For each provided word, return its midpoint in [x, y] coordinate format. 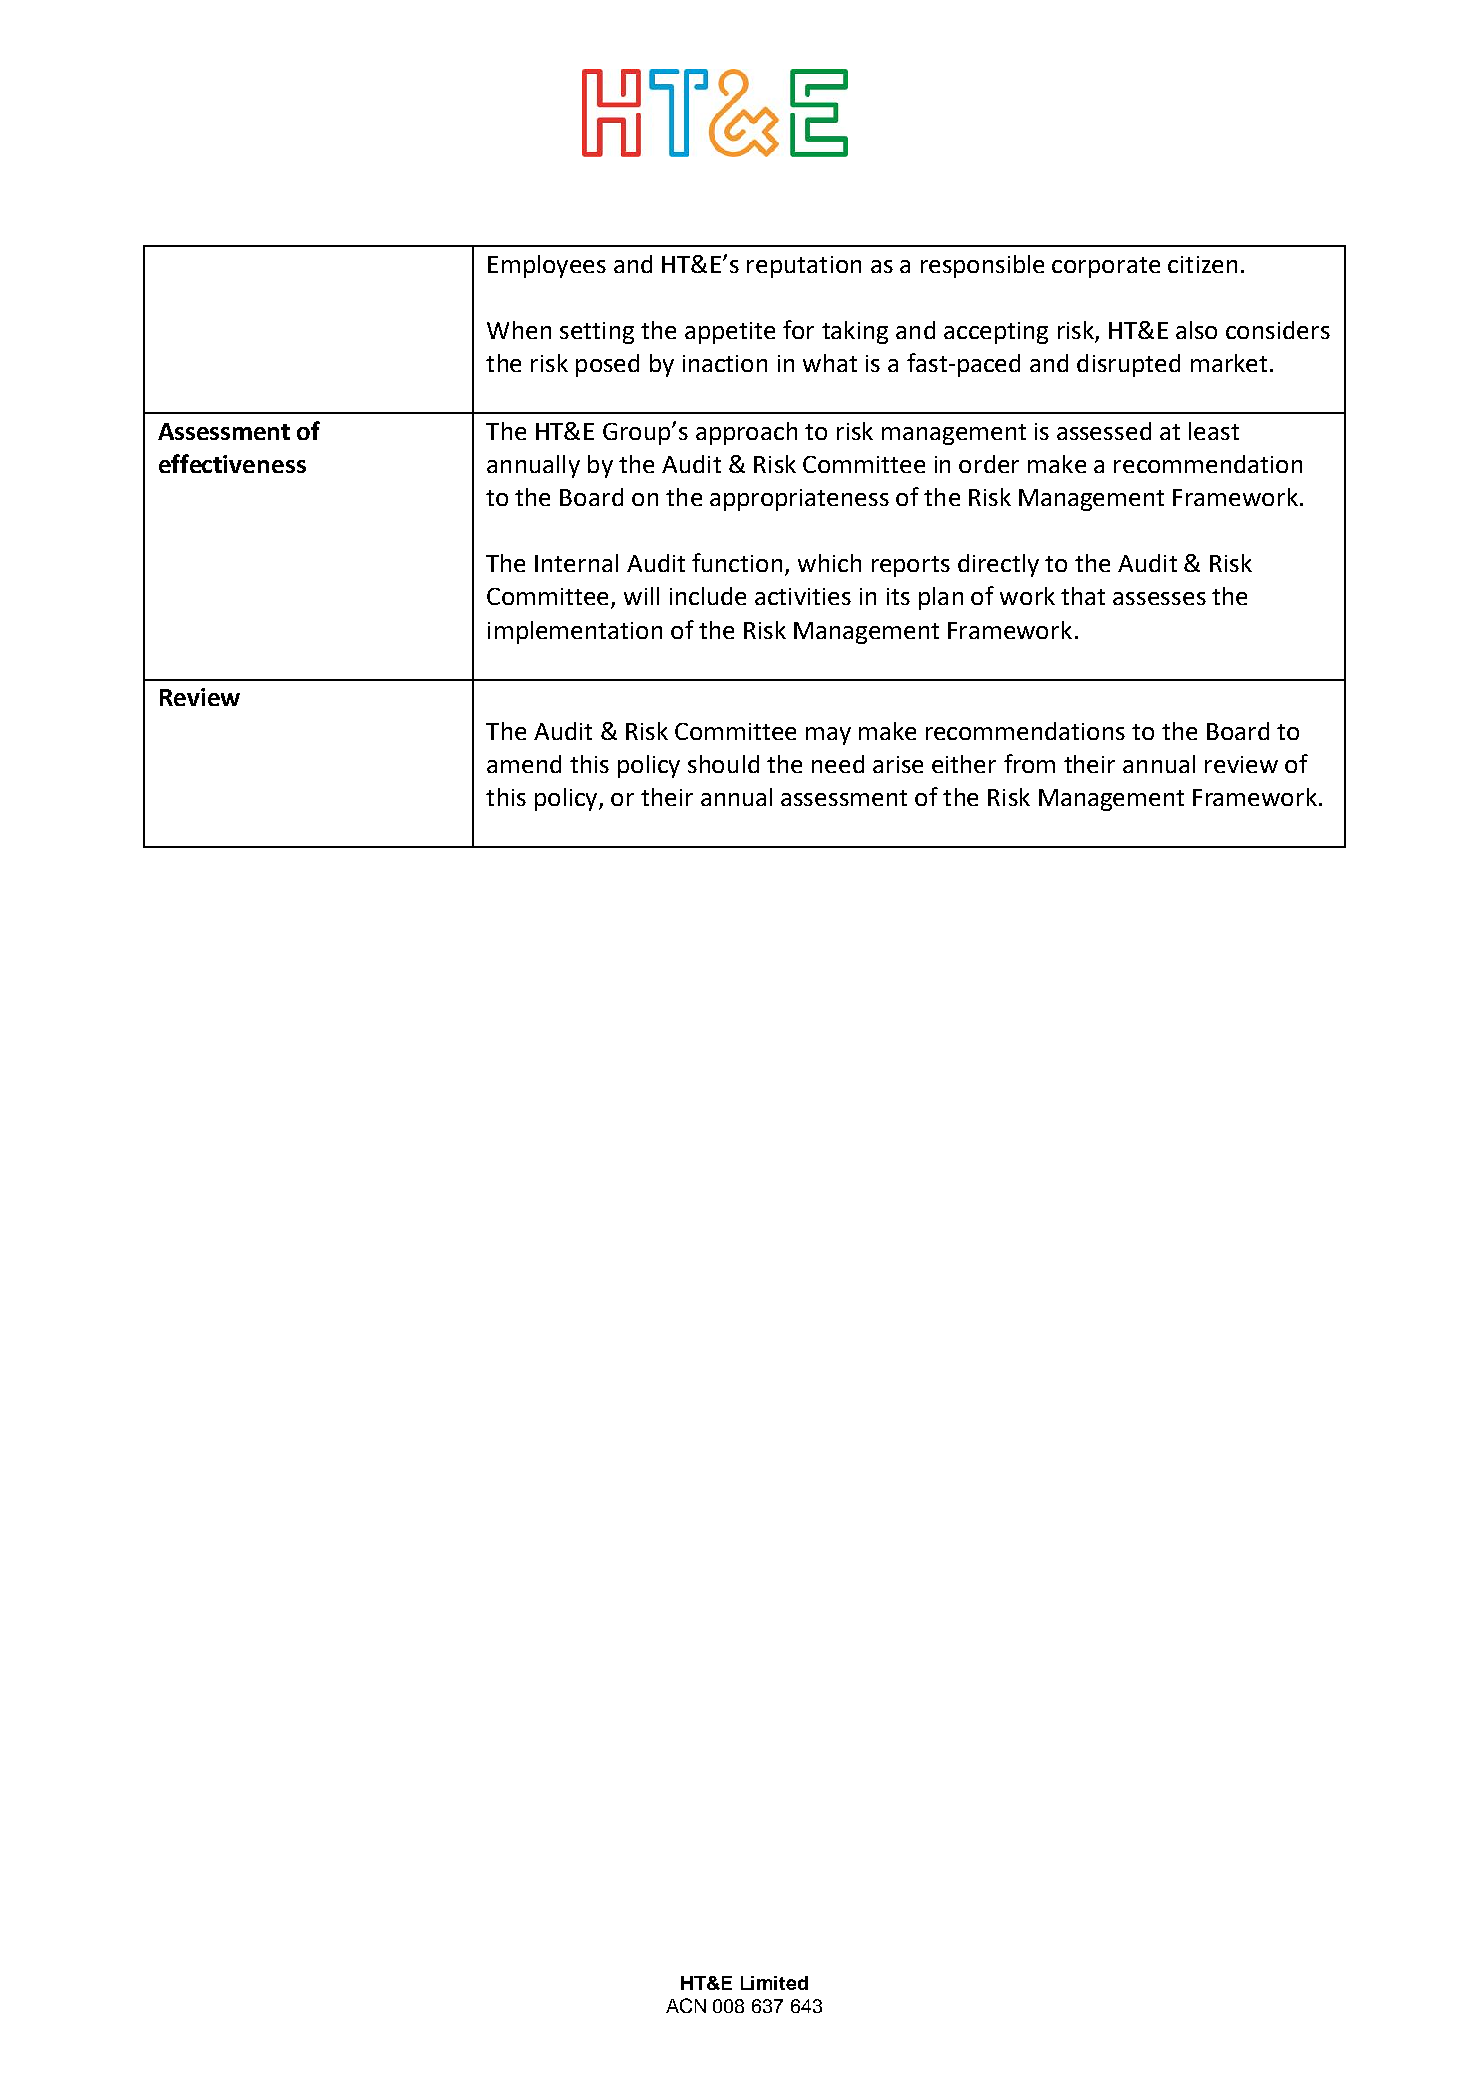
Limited [774, 1983]
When [519, 330]
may [828, 736]
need [838, 764]
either [964, 764]
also [1196, 330]
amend [524, 764]
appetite [730, 333]
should [723, 764]
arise [898, 764]
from [1029, 763]
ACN [686, 2005]
